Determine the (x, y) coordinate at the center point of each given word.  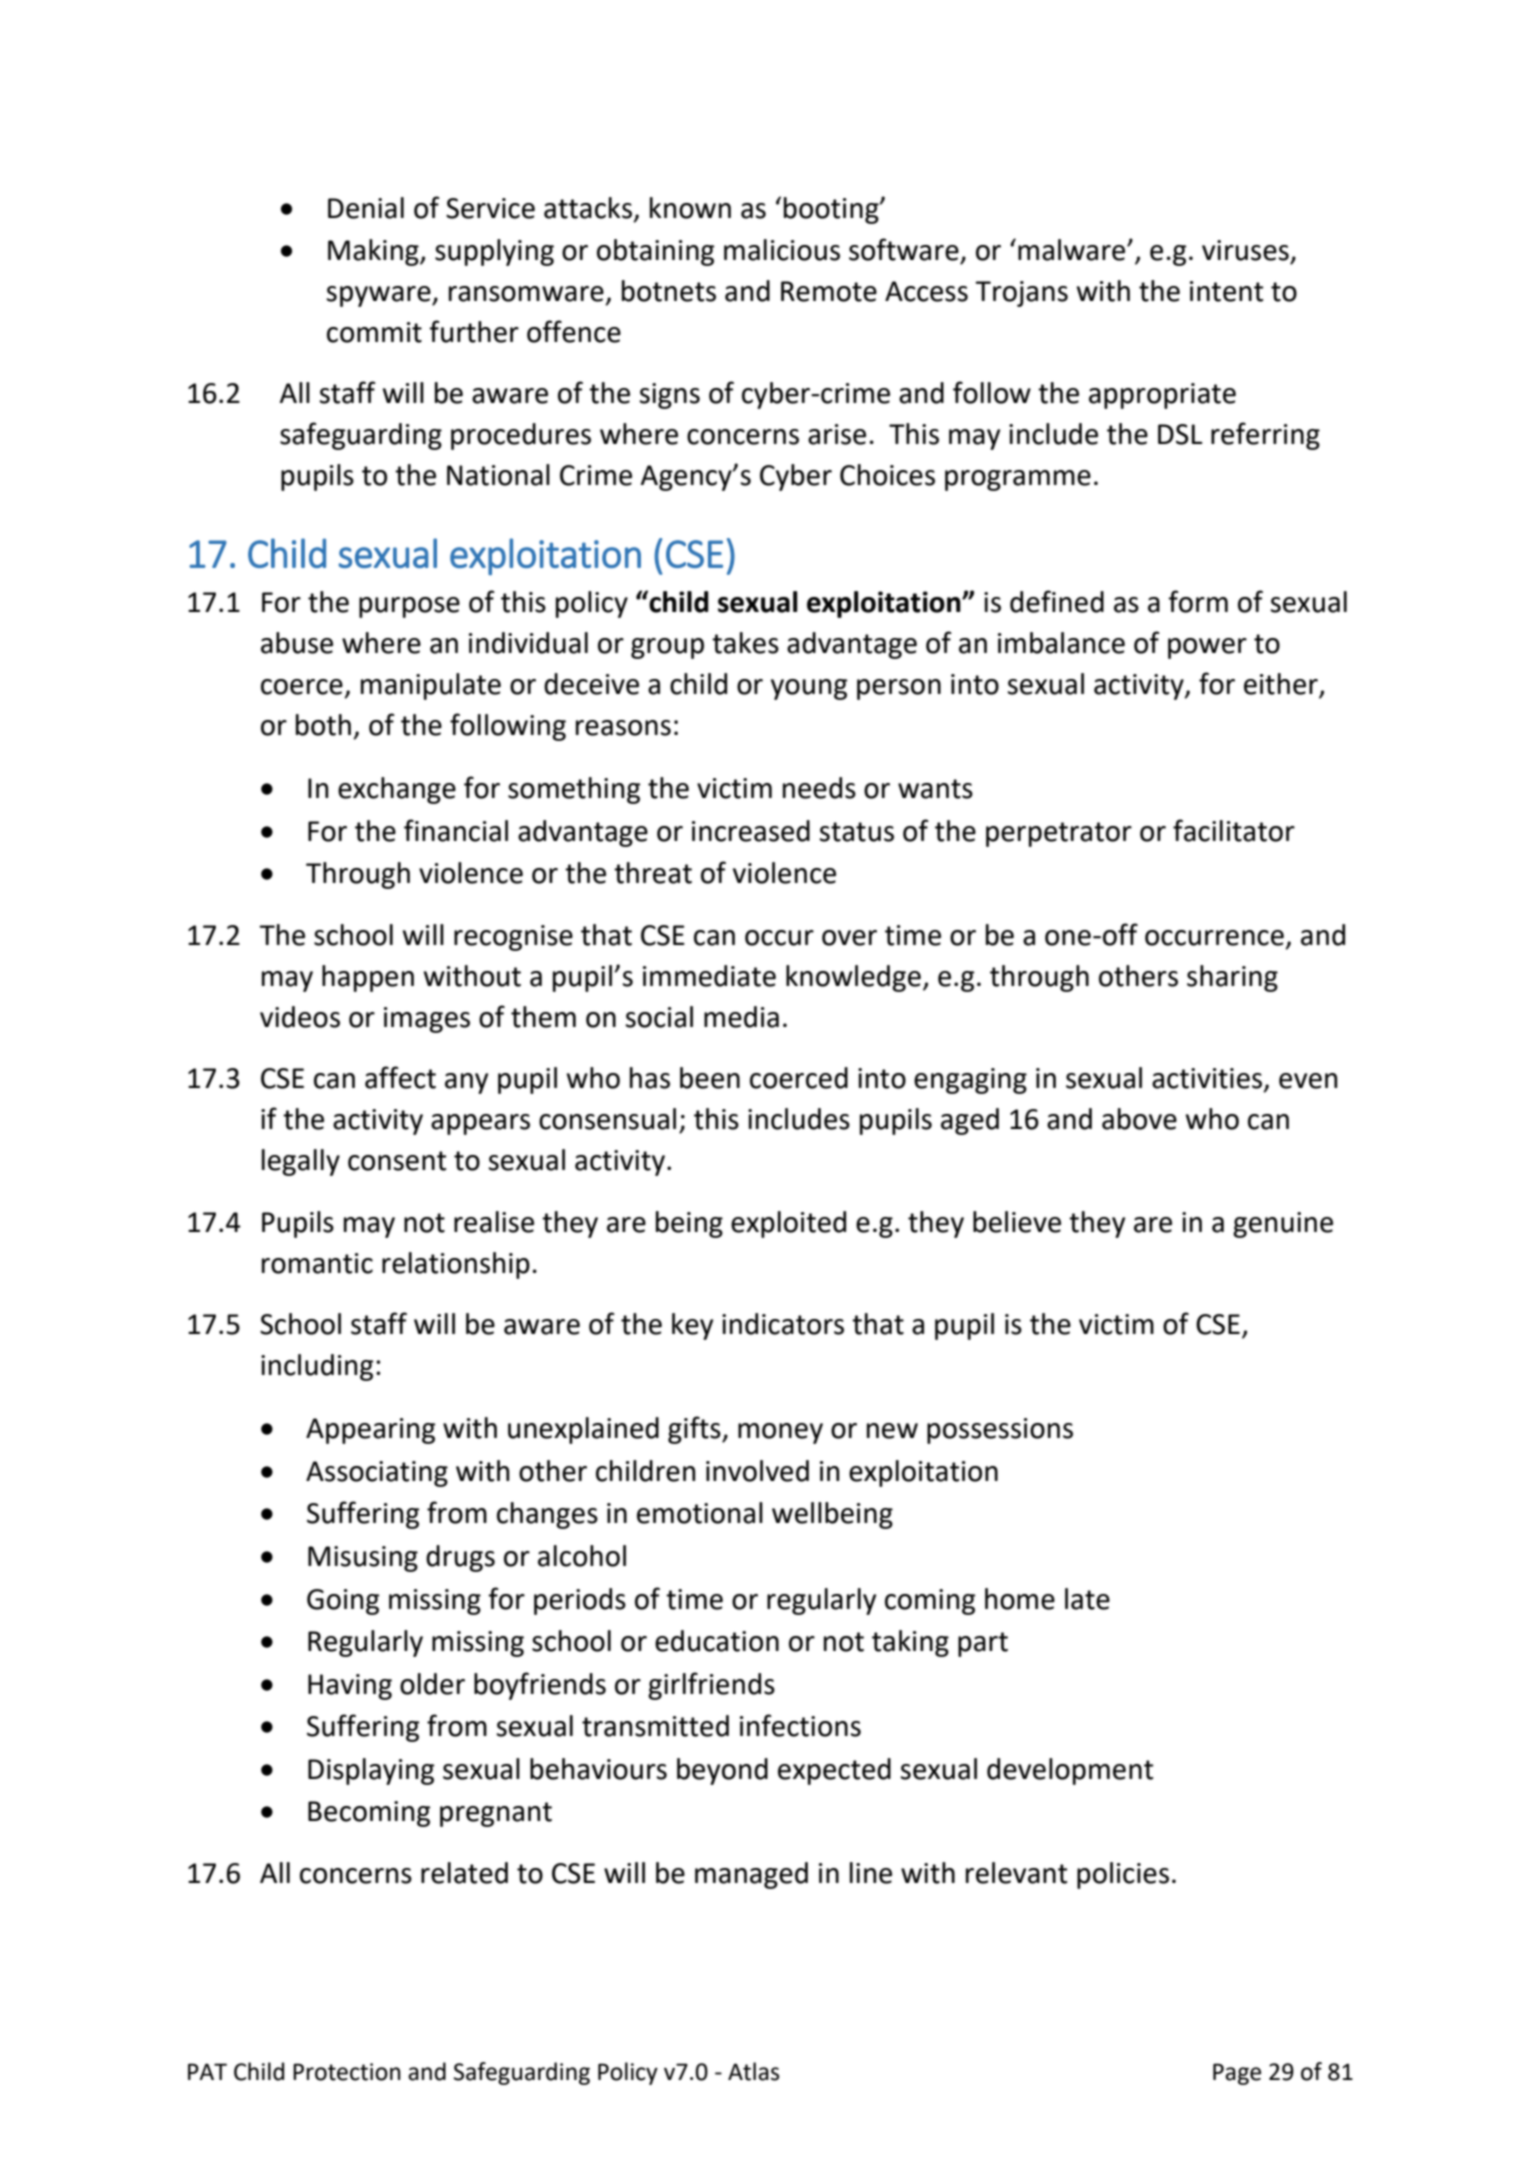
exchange (397, 790)
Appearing (370, 1431)
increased (751, 831)
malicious (782, 250)
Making (374, 252)
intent (1226, 291)
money (780, 1433)
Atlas (754, 2071)
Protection (347, 2072)
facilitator (1234, 830)
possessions (1000, 1431)
